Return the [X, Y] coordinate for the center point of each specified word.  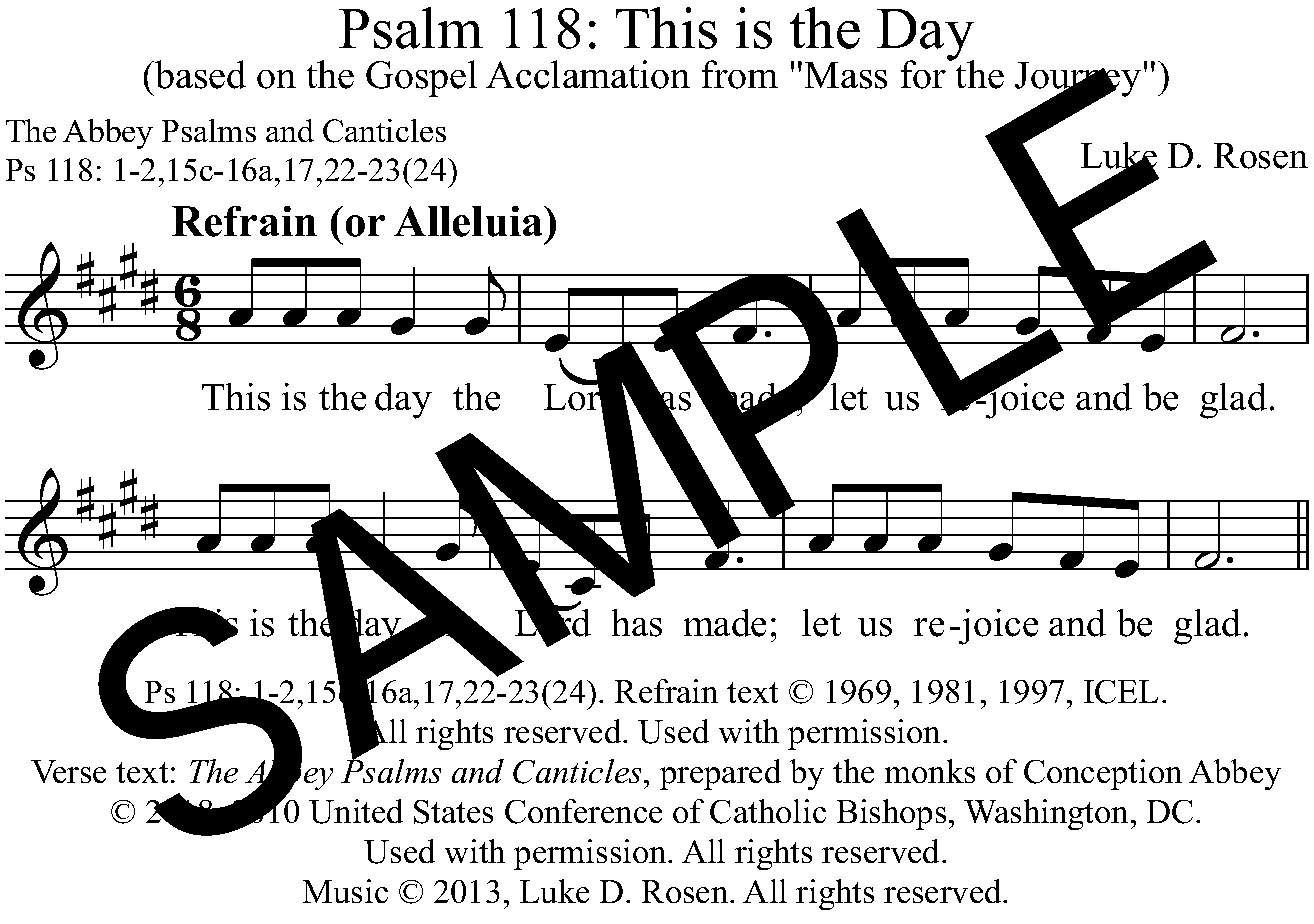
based [199, 74]
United [356, 811]
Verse [68, 771]
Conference [583, 811]
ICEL [1121, 692]
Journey [1078, 81]
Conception [1103, 774]
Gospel [421, 78]
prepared [720, 774]
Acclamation [588, 74]
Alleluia [470, 221]
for [925, 73]
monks [930, 771]
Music [345, 891]
